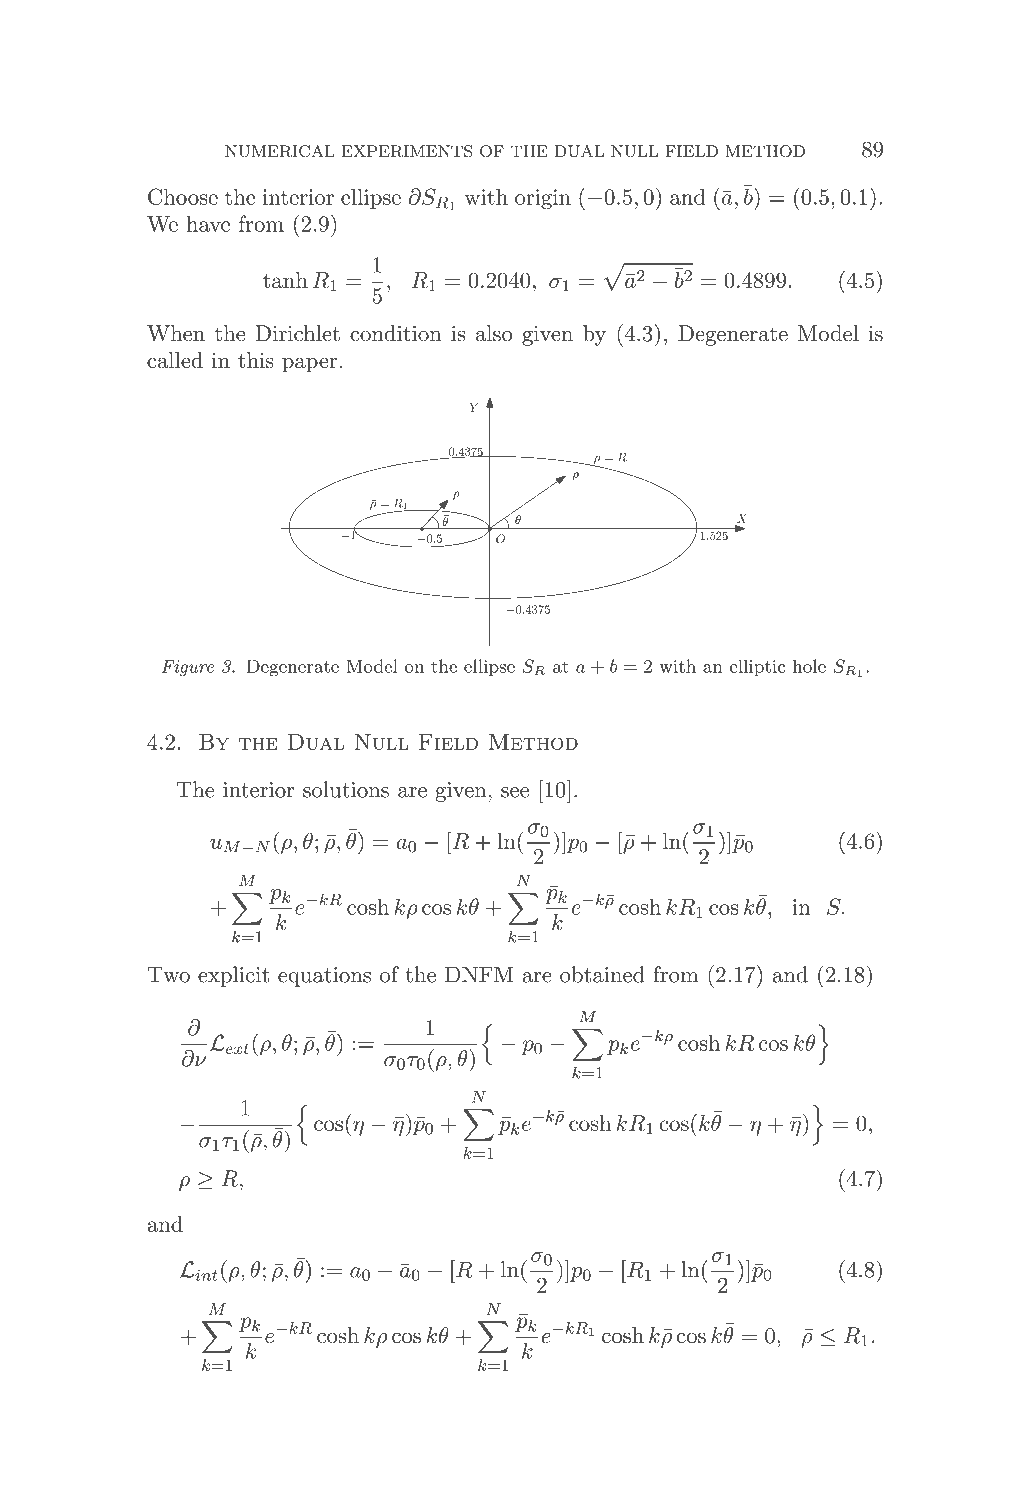 The height and width of the image is (1503, 1032). I want to click on Figure, so click(188, 668).
